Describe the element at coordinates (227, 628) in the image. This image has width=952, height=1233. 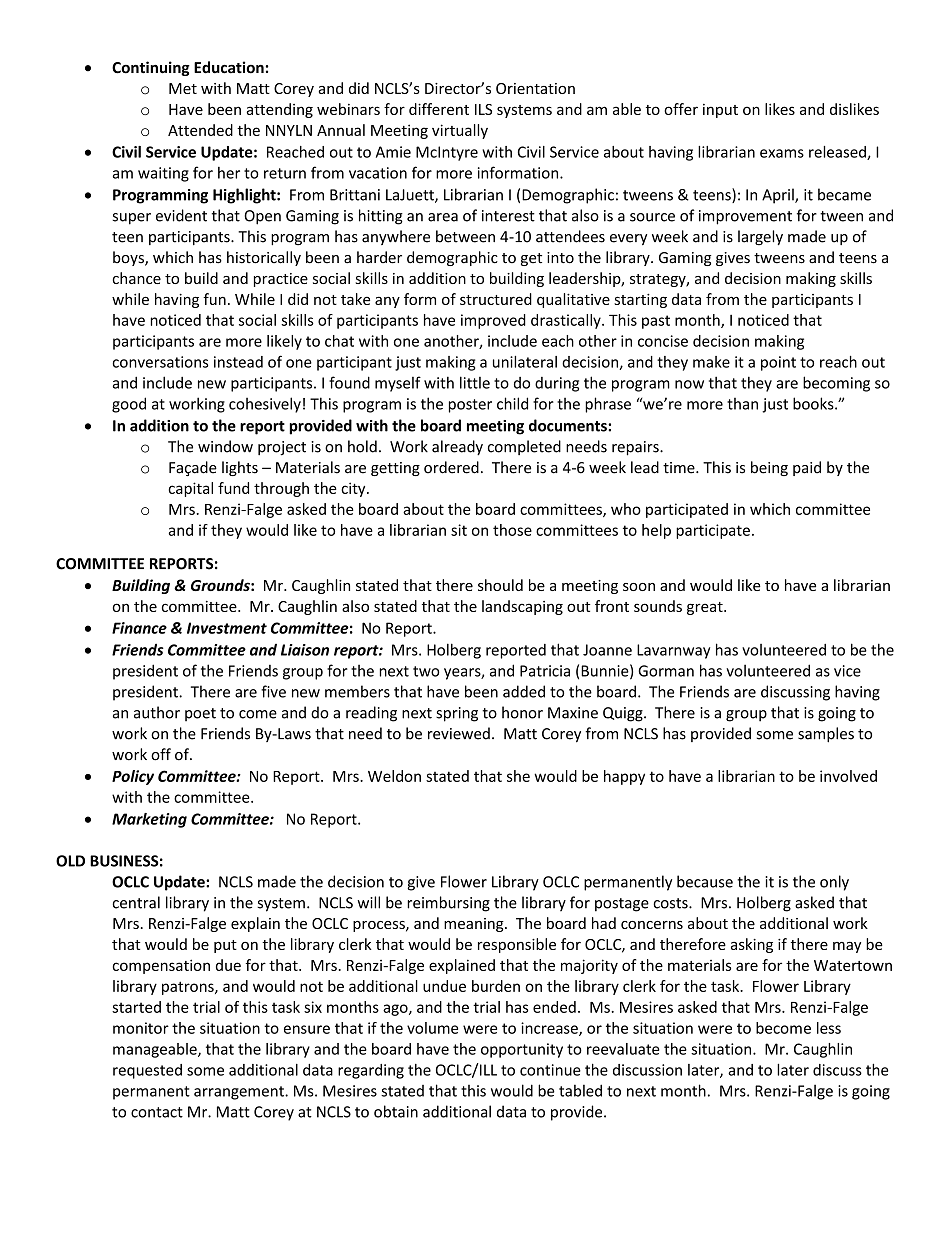
I see `Investment` at that location.
